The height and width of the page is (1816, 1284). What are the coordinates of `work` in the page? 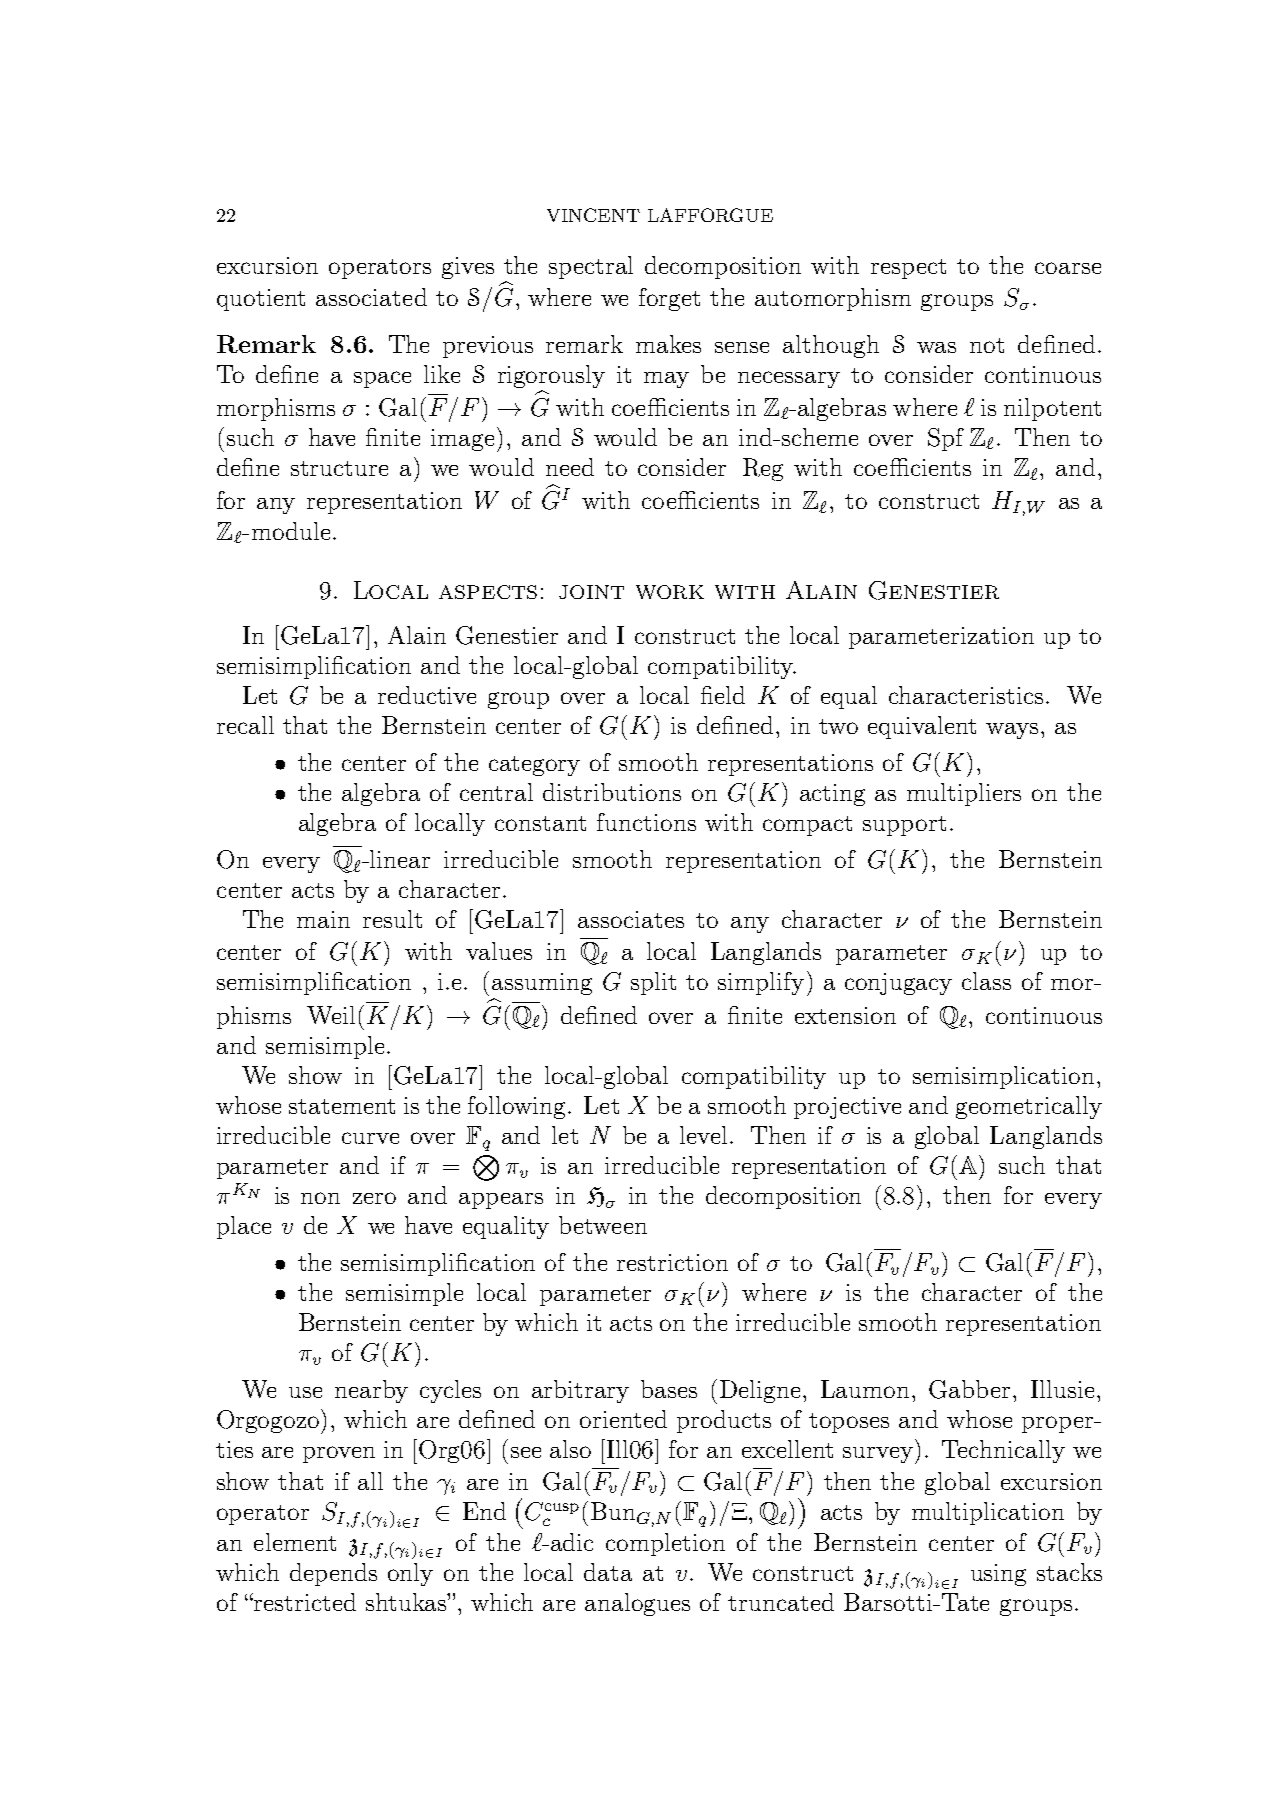 It's located at (670, 592).
